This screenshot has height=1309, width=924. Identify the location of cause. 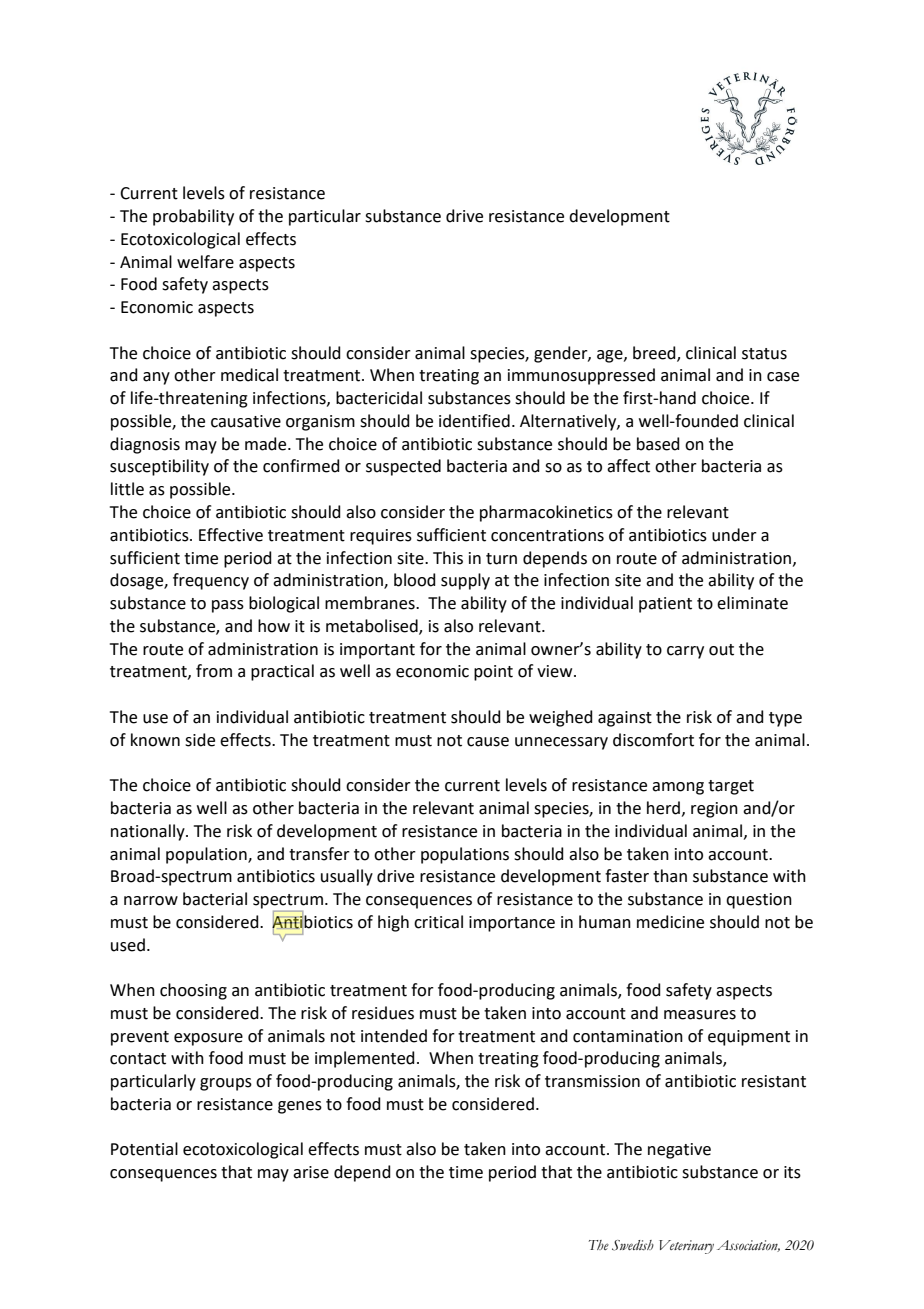
(488, 742).
